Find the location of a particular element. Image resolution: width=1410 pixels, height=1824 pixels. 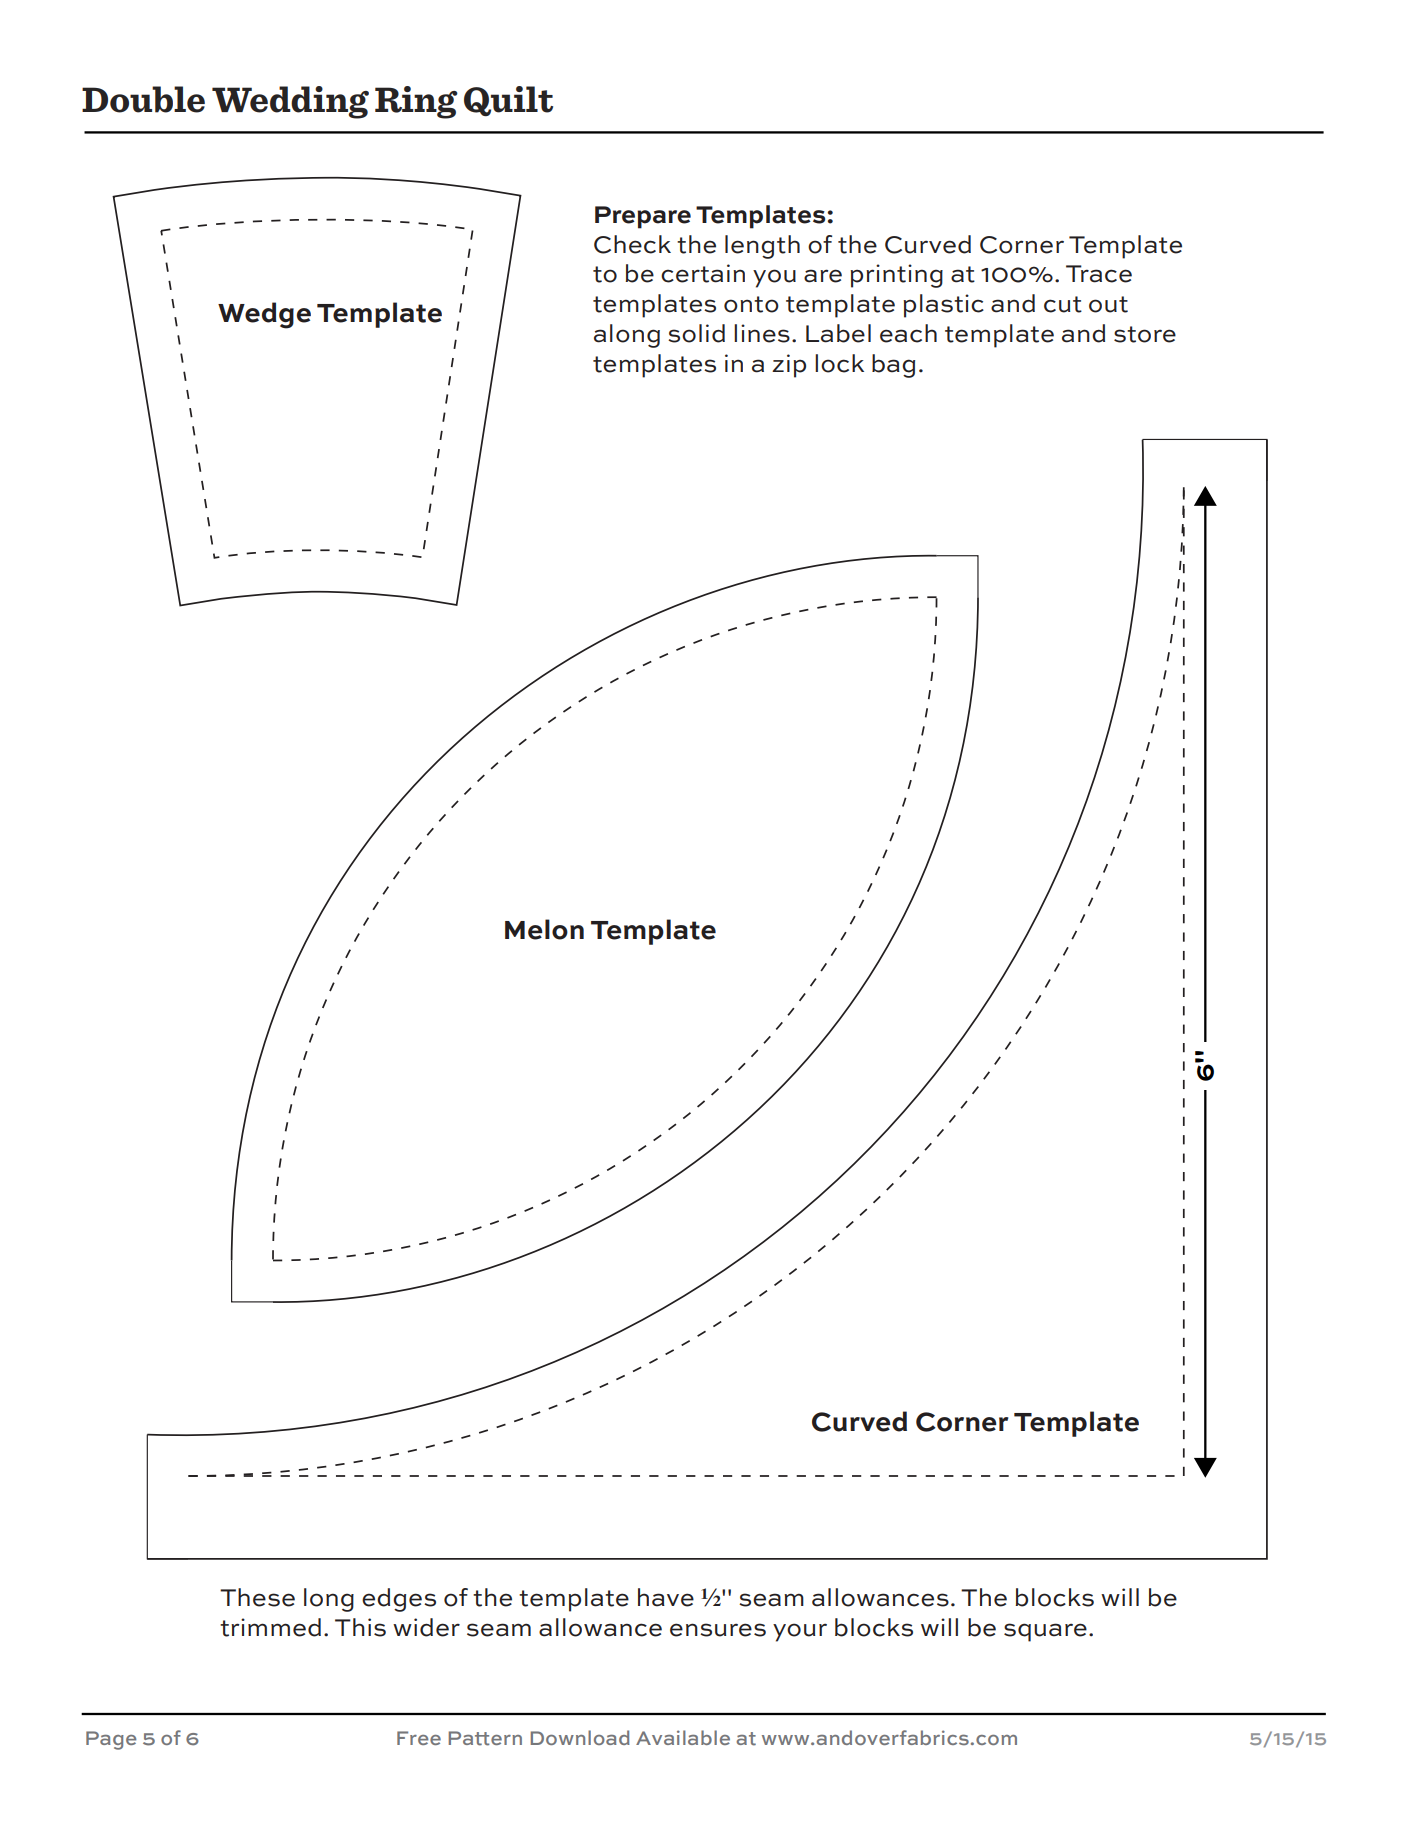

trimmed is located at coordinates (270, 1627).
